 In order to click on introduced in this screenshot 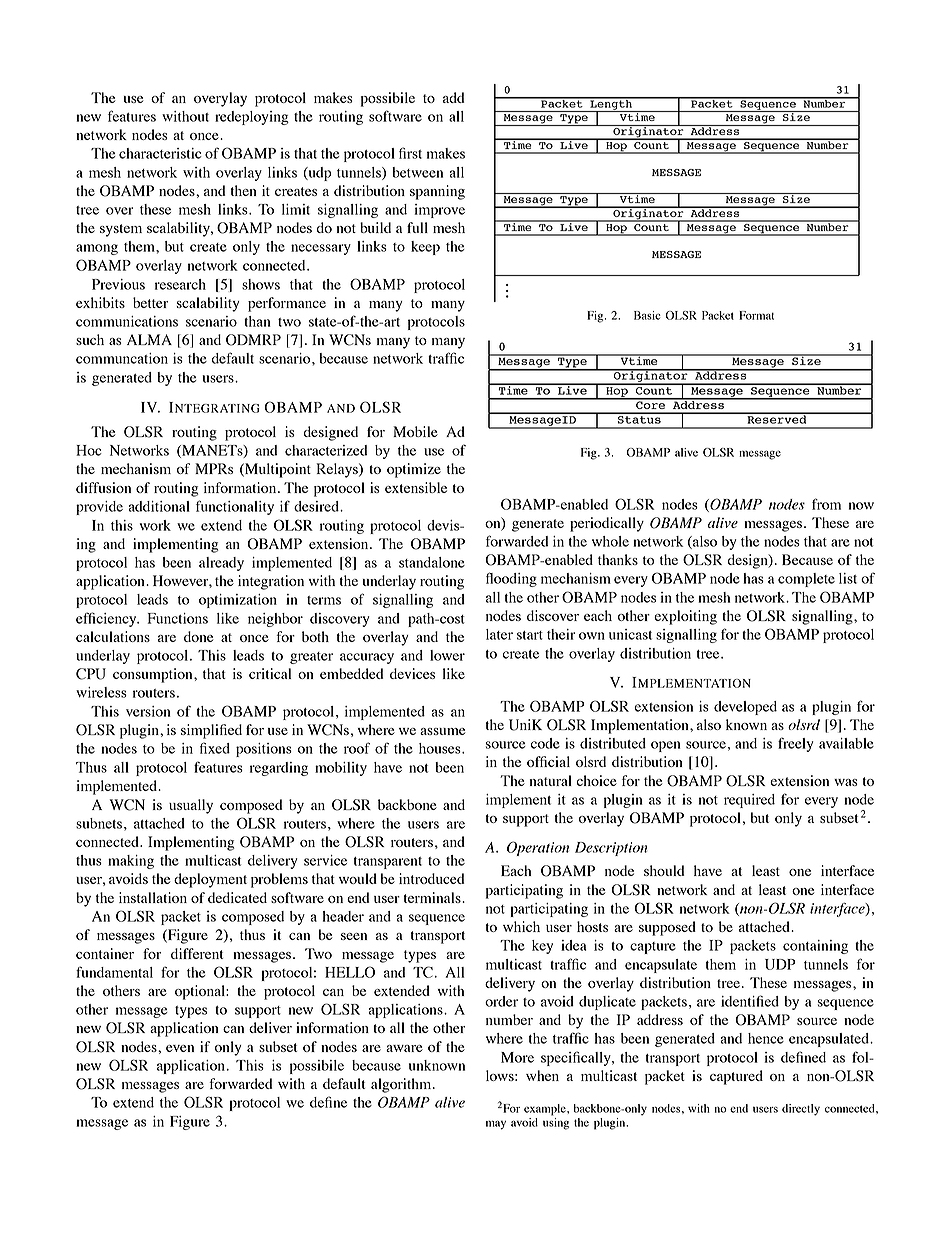, I will do `click(431, 878)`.
